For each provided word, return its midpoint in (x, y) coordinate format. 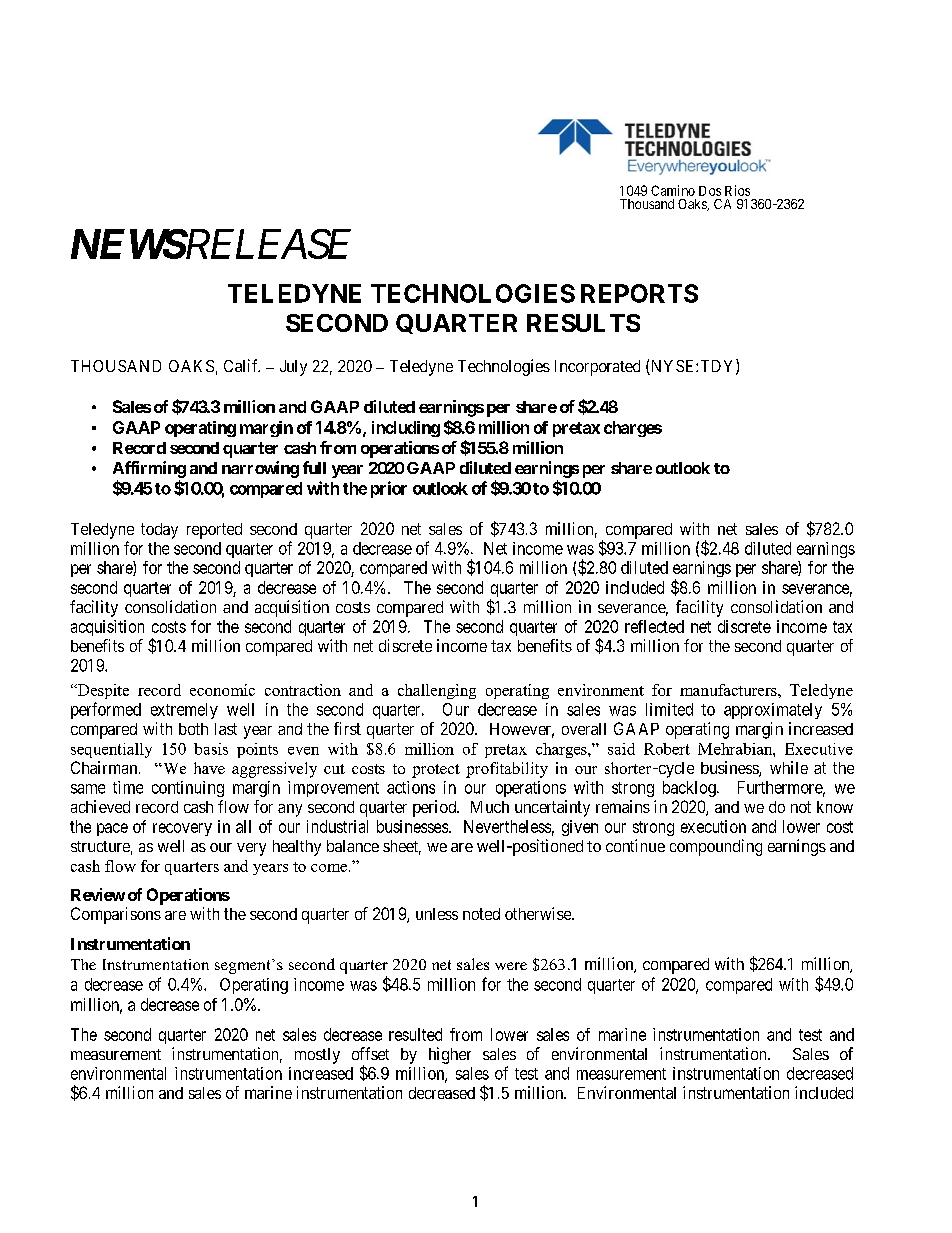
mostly (317, 1056)
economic (222, 690)
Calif (242, 365)
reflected (654, 626)
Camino (673, 190)
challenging (437, 691)
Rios (737, 190)
